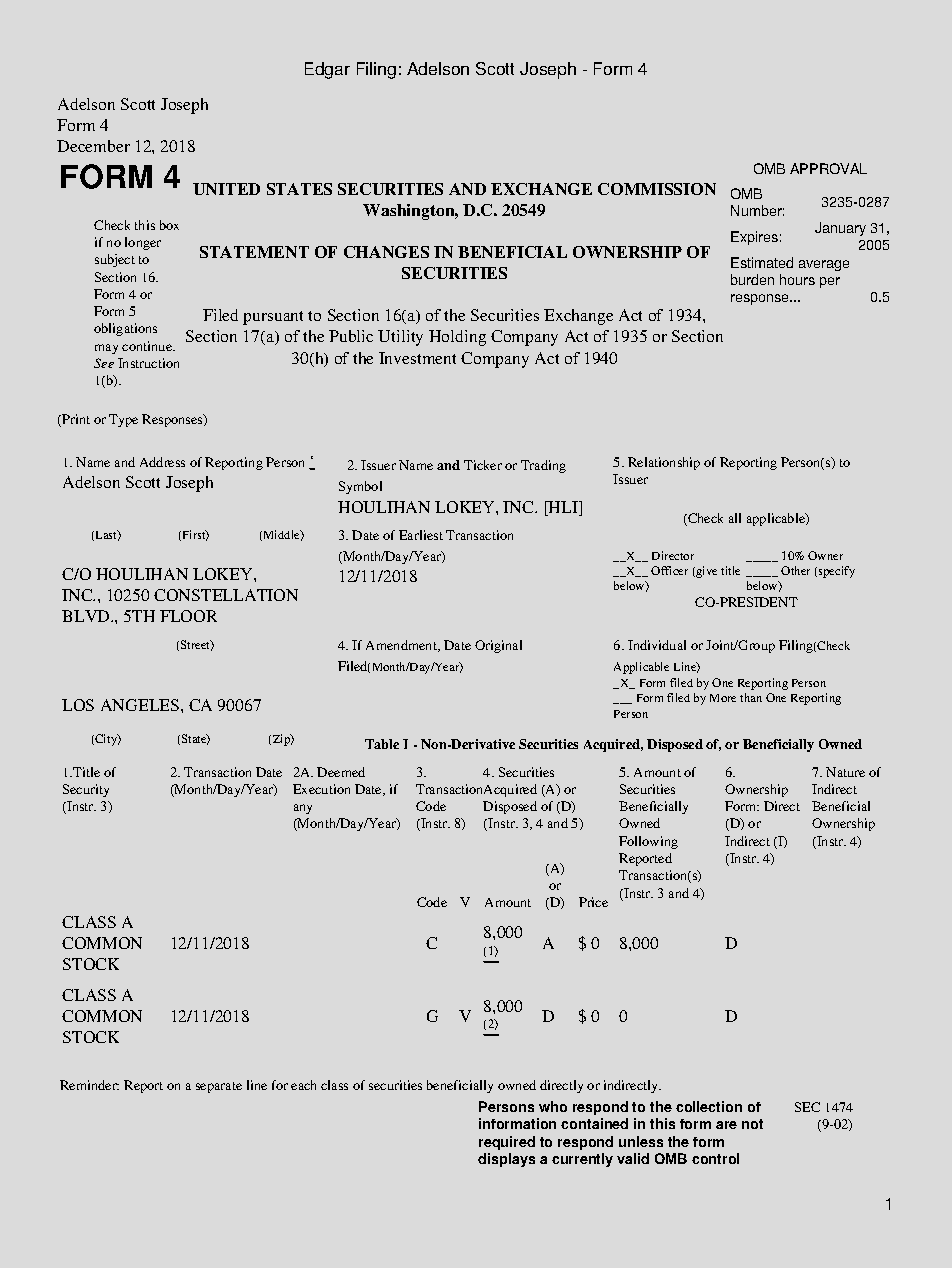 The image size is (952, 1268). Describe the element at coordinates (752, 1124) in the screenshot. I see `not` at that location.
